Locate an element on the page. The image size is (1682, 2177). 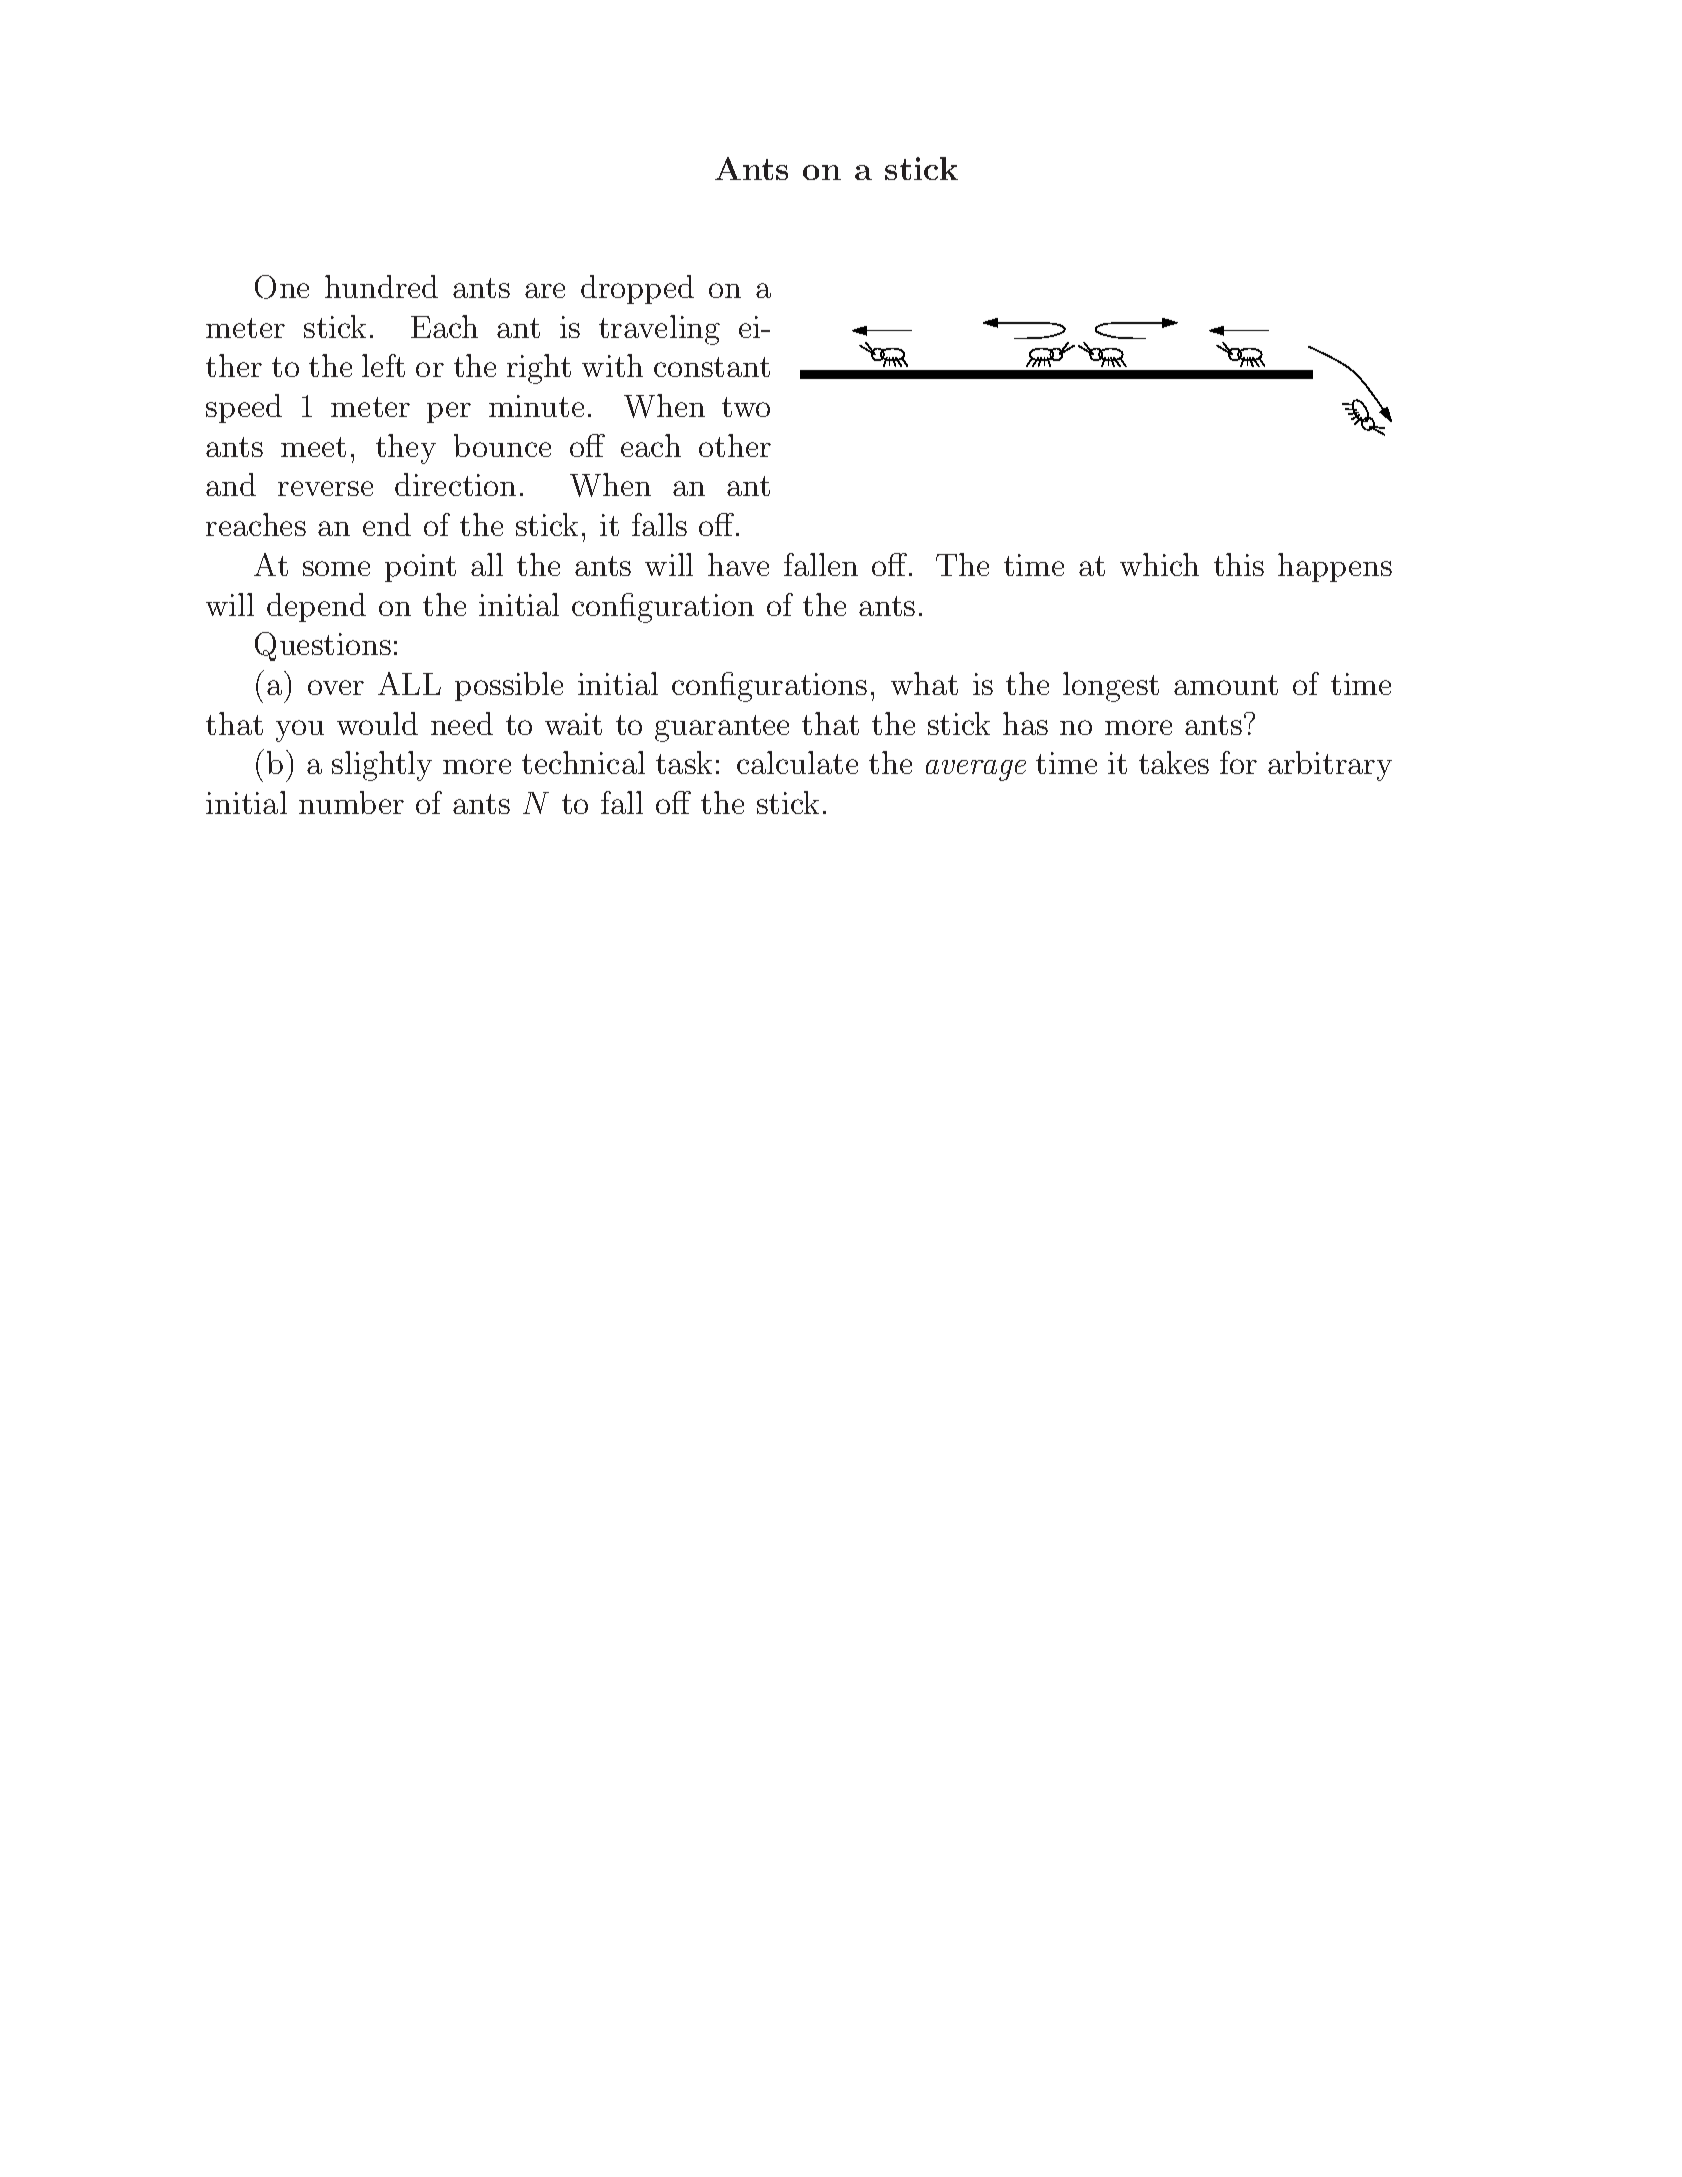
dropped is located at coordinates (637, 289).
